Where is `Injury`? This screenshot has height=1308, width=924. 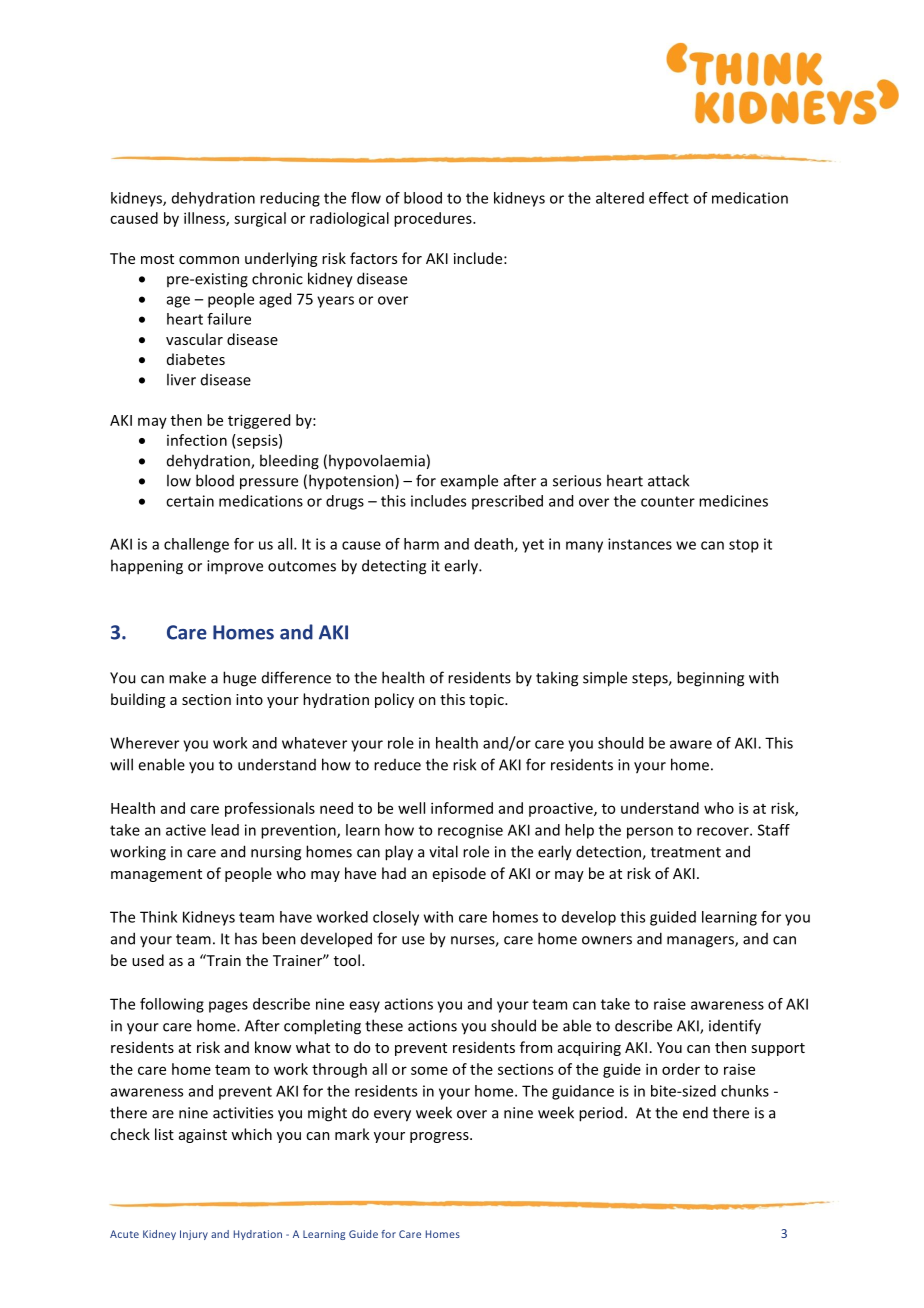
Injury is located at coordinates (194, 1235).
